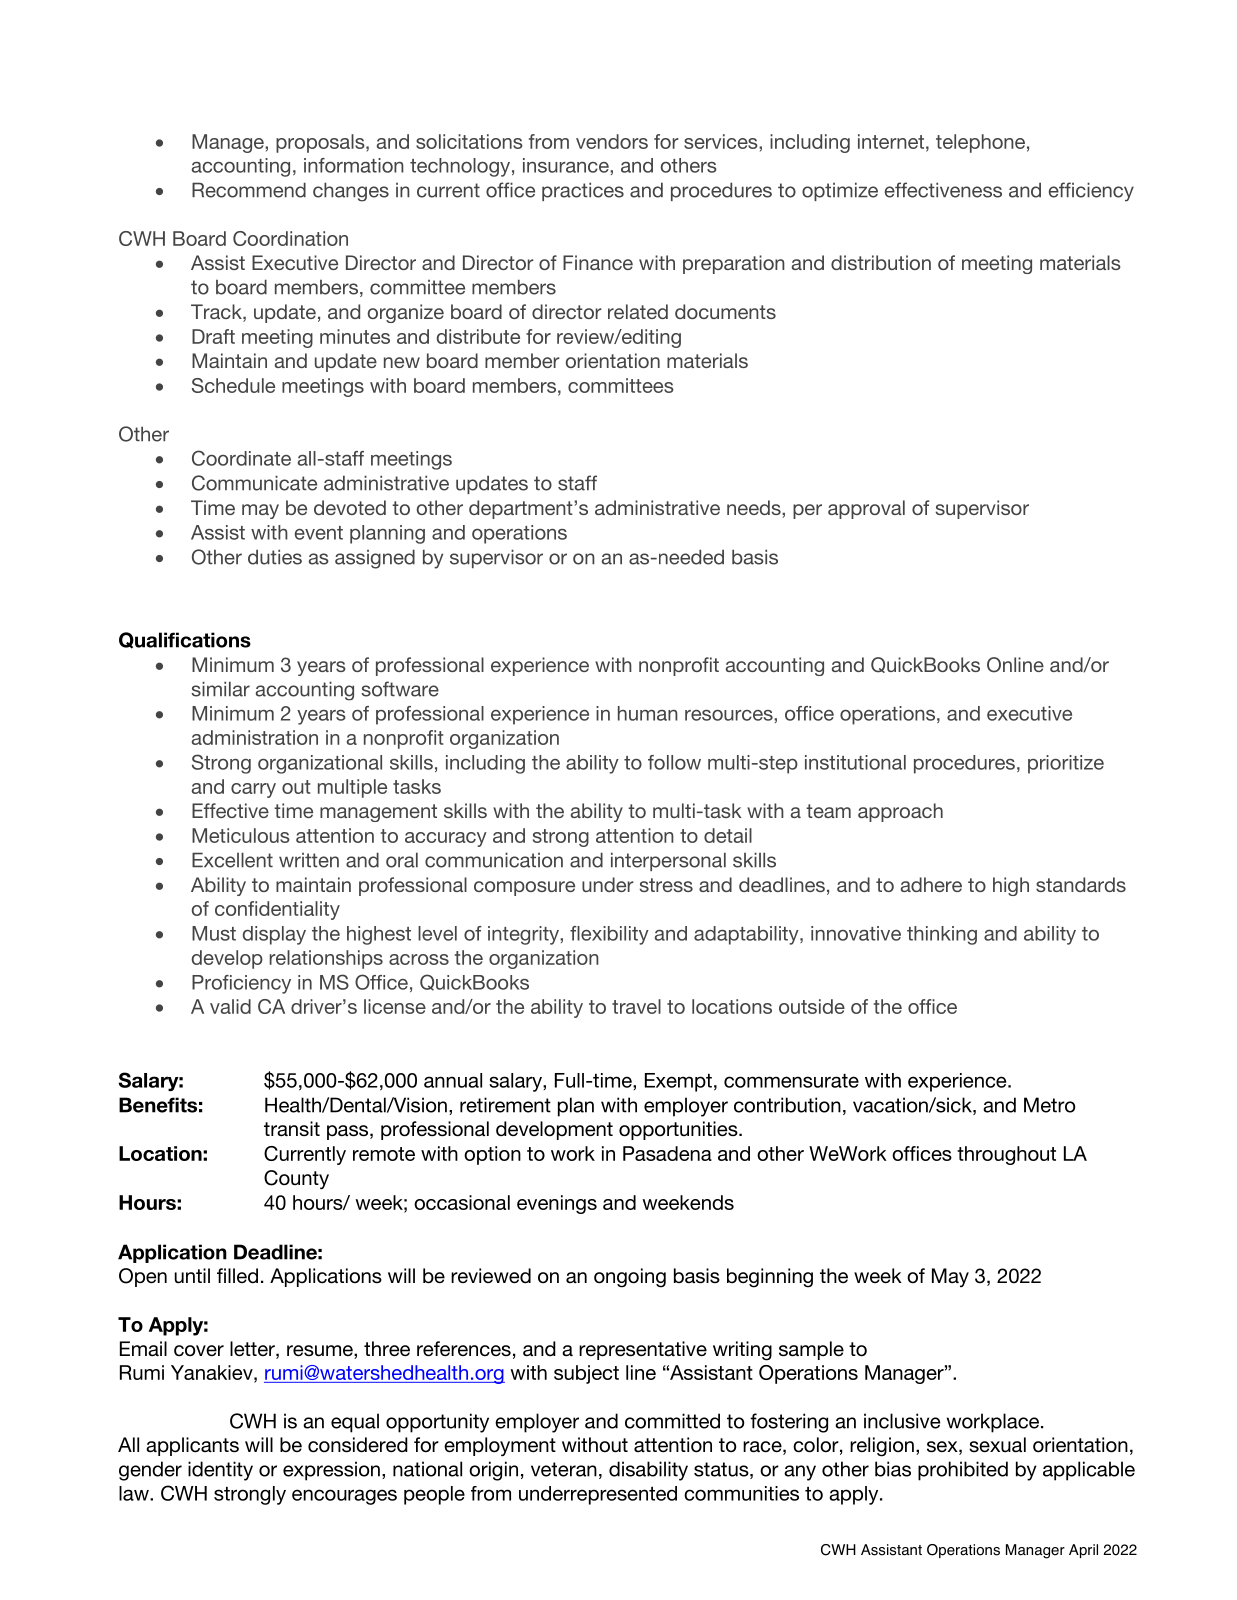  I want to click on identity, so click(220, 1471).
